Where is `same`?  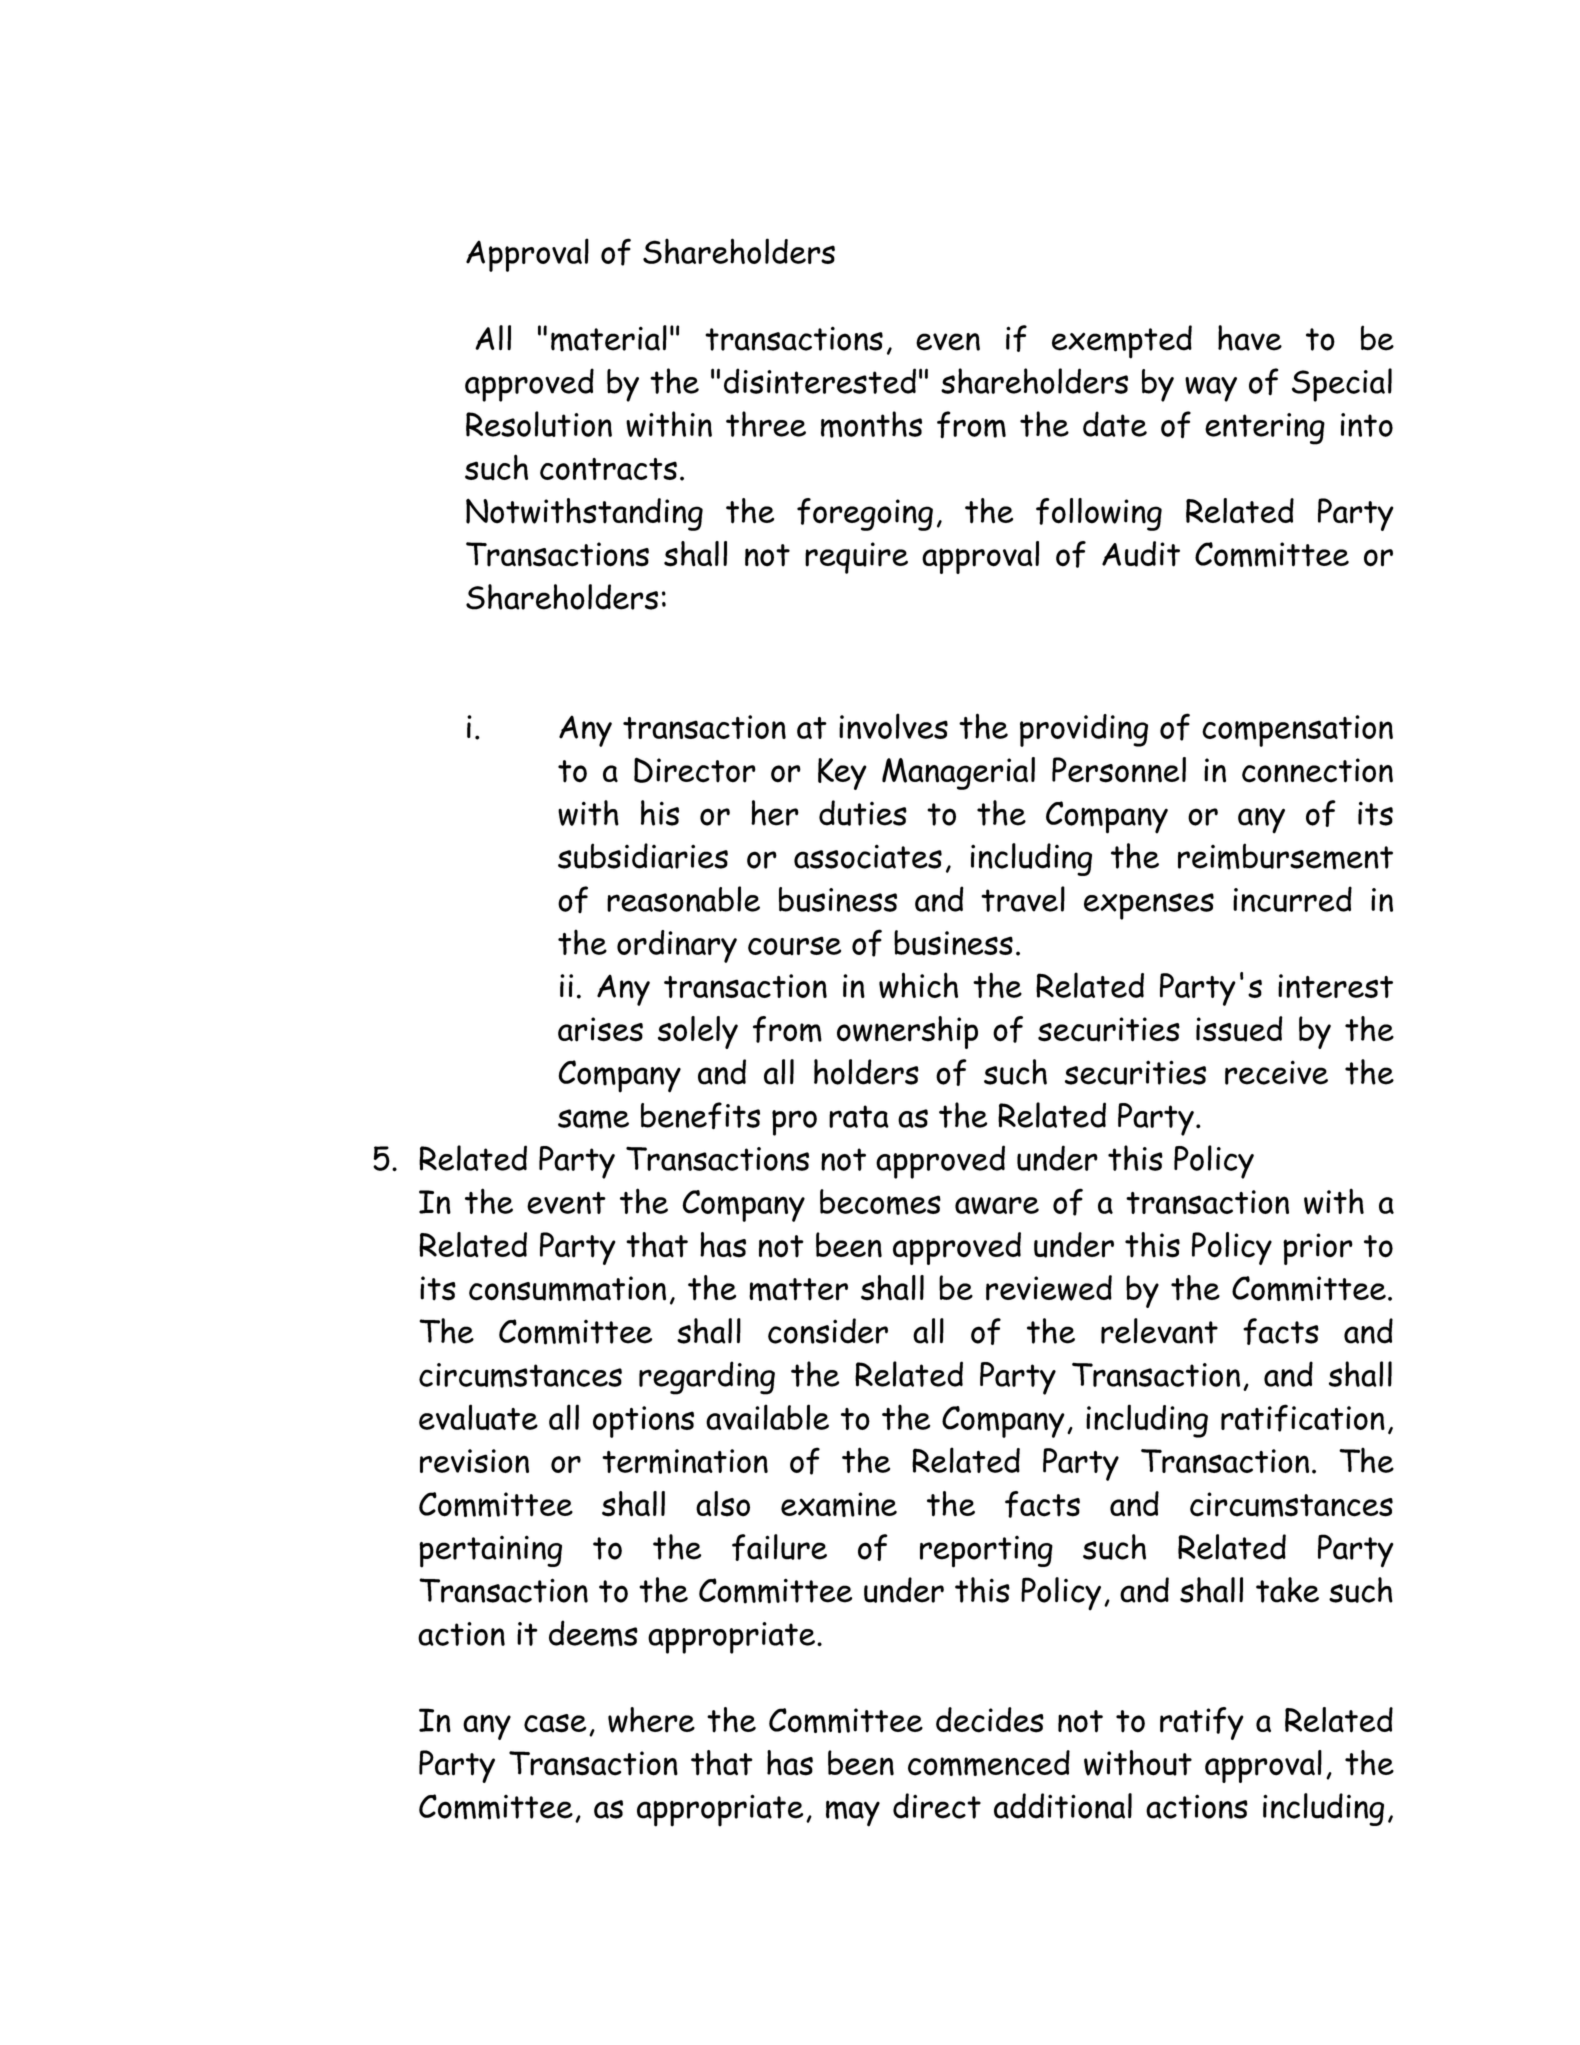 same is located at coordinates (593, 1119).
